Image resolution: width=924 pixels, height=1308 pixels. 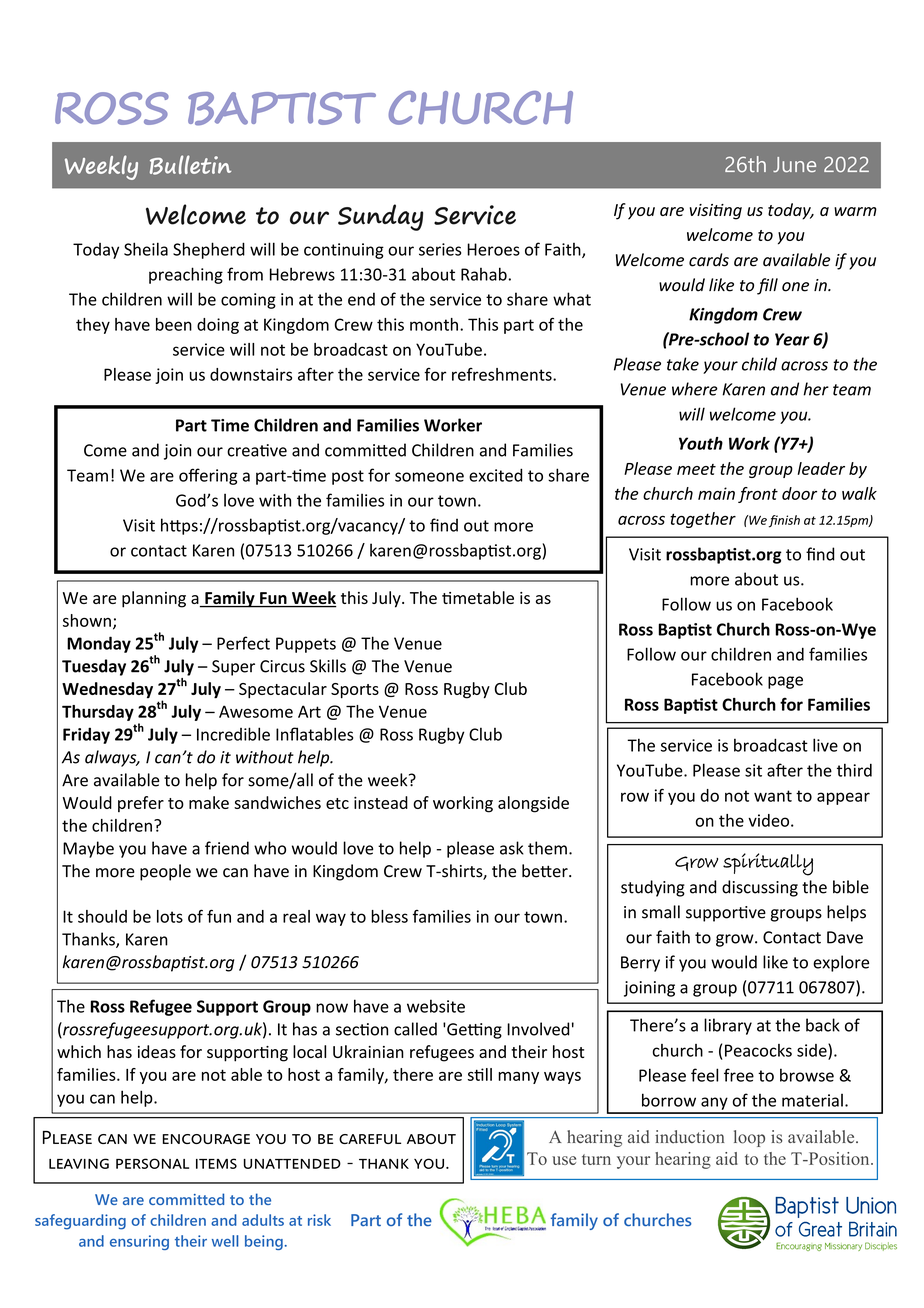 I want to click on people, so click(x=165, y=872).
